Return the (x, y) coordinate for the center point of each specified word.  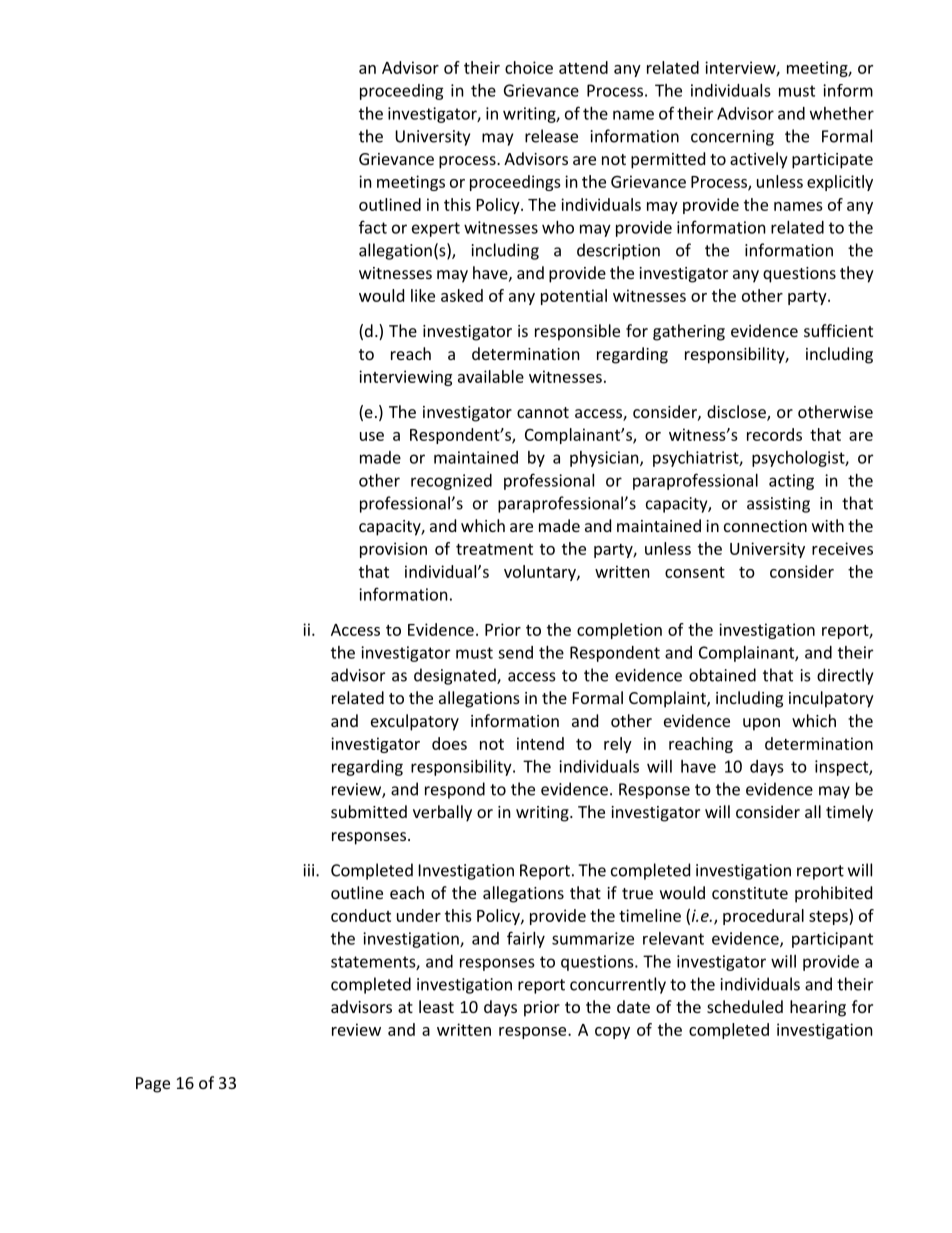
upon (761, 724)
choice (529, 67)
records (774, 434)
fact (373, 227)
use (372, 436)
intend (540, 743)
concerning (732, 138)
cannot (543, 412)
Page (153, 1085)
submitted (369, 811)
